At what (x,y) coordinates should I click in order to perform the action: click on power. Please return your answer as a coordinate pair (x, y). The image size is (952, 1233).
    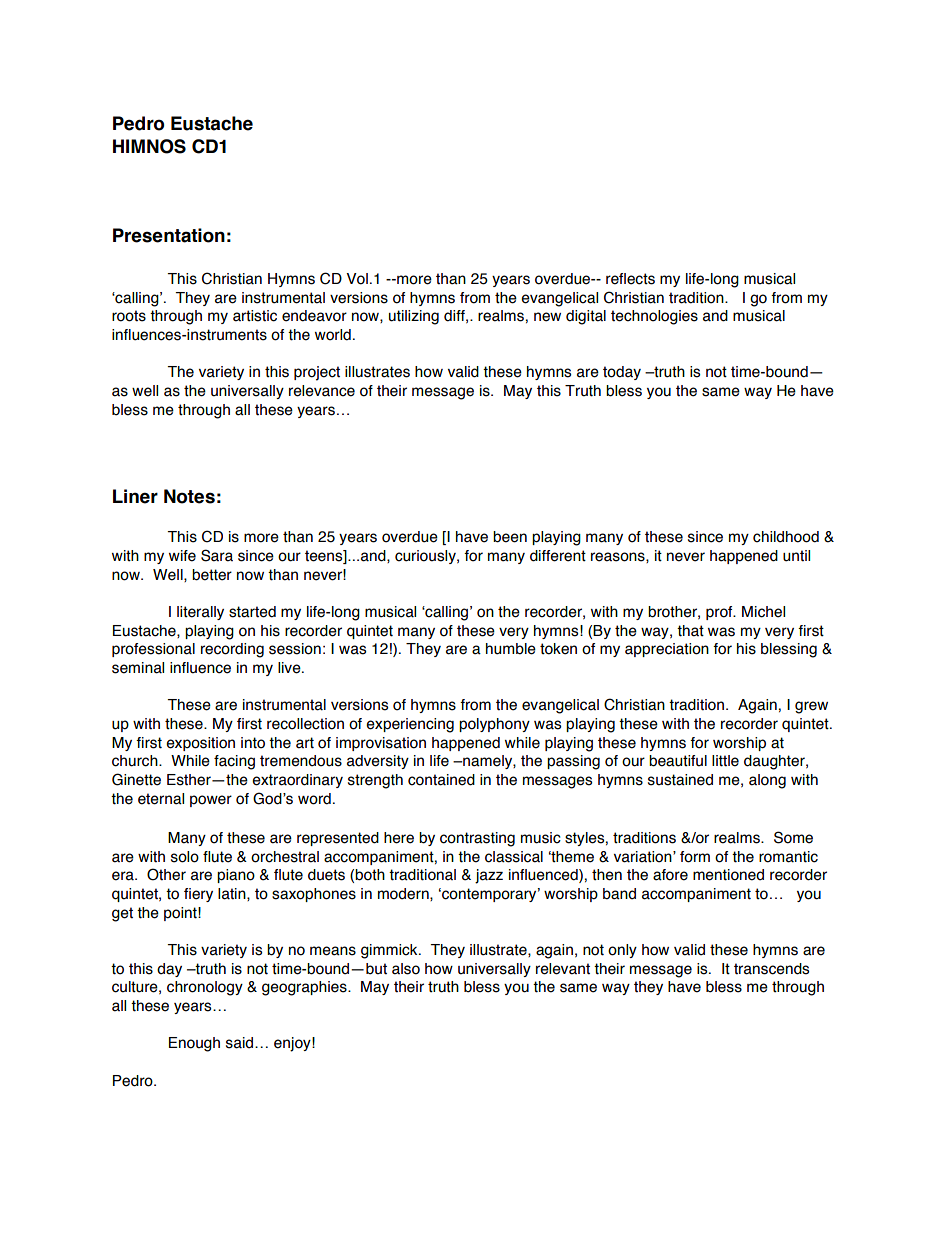
    Looking at the image, I should click on (211, 801).
